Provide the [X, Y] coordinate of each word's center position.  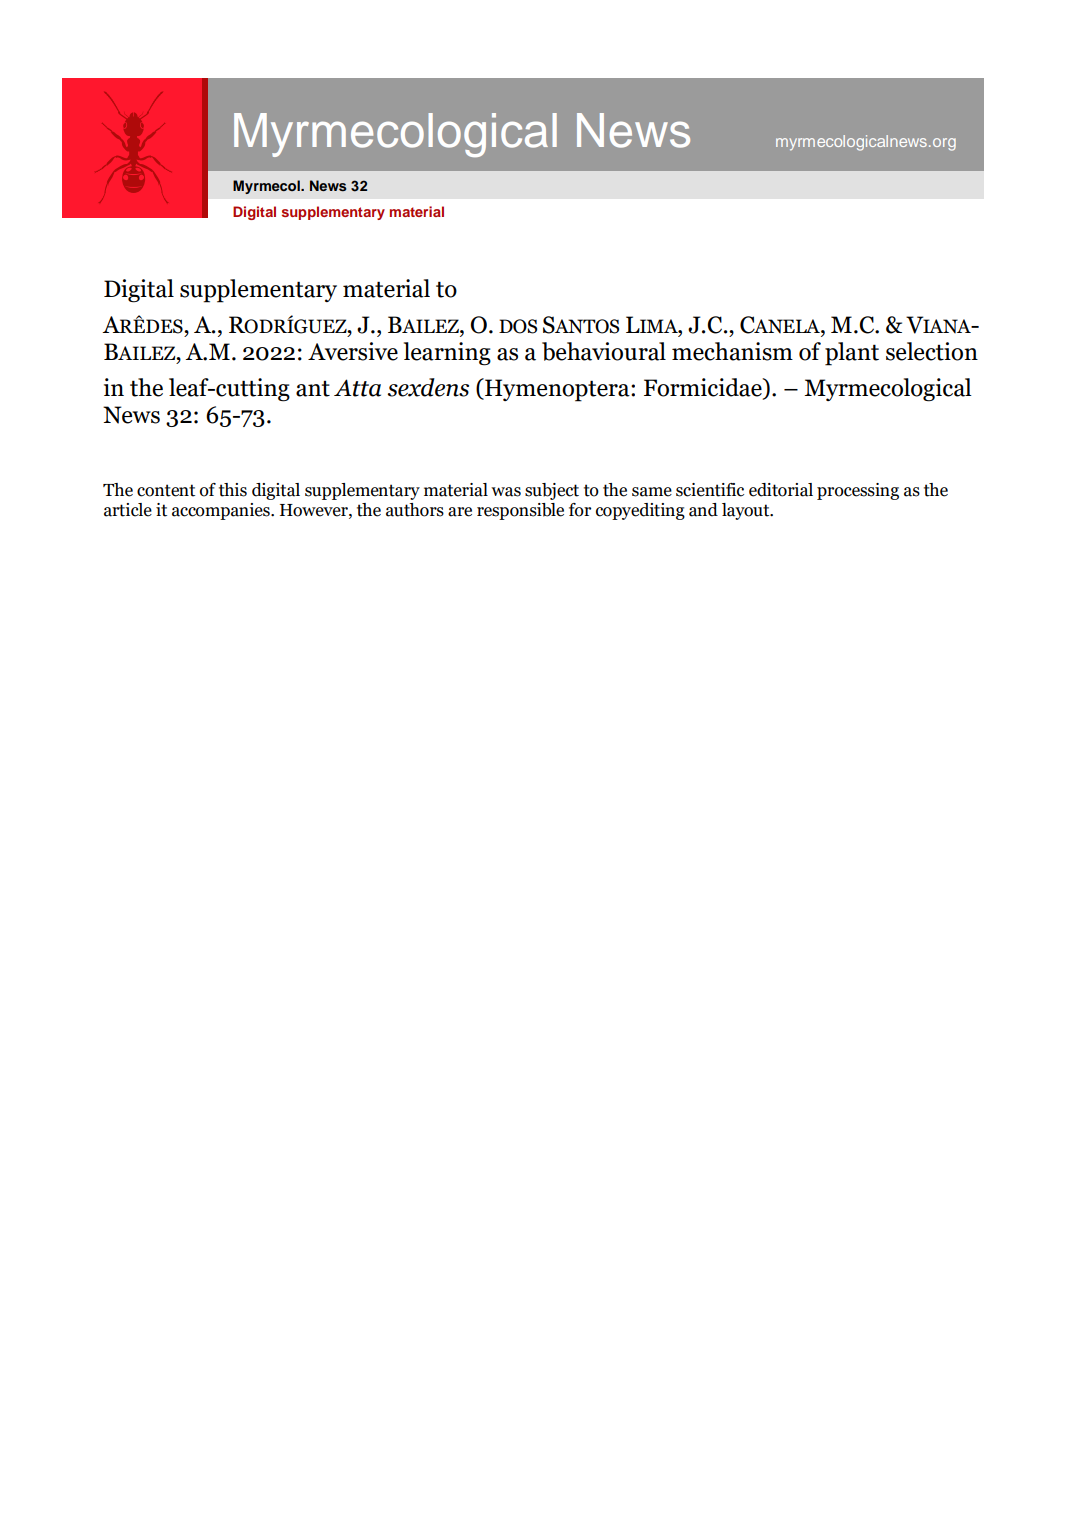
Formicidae [704, 388]
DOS [518, 326]
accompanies [222, 511]
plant [852, 354]
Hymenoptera [557, 390]
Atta [357, 388]
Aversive [353, 351]
